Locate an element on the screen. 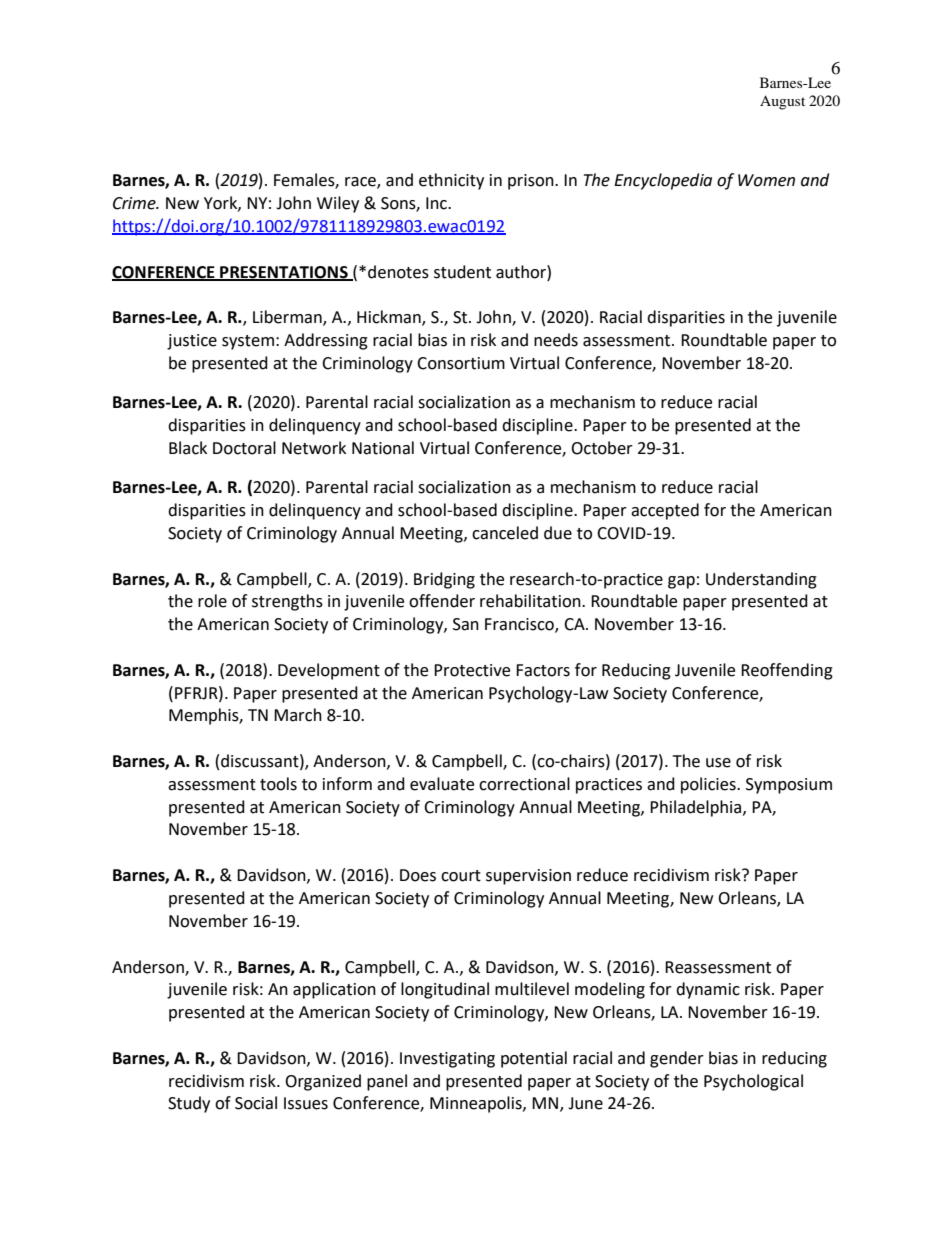 The width and height of the screenshot is (952, 1233). Philadelphia is located at coordinates (697, 808).
